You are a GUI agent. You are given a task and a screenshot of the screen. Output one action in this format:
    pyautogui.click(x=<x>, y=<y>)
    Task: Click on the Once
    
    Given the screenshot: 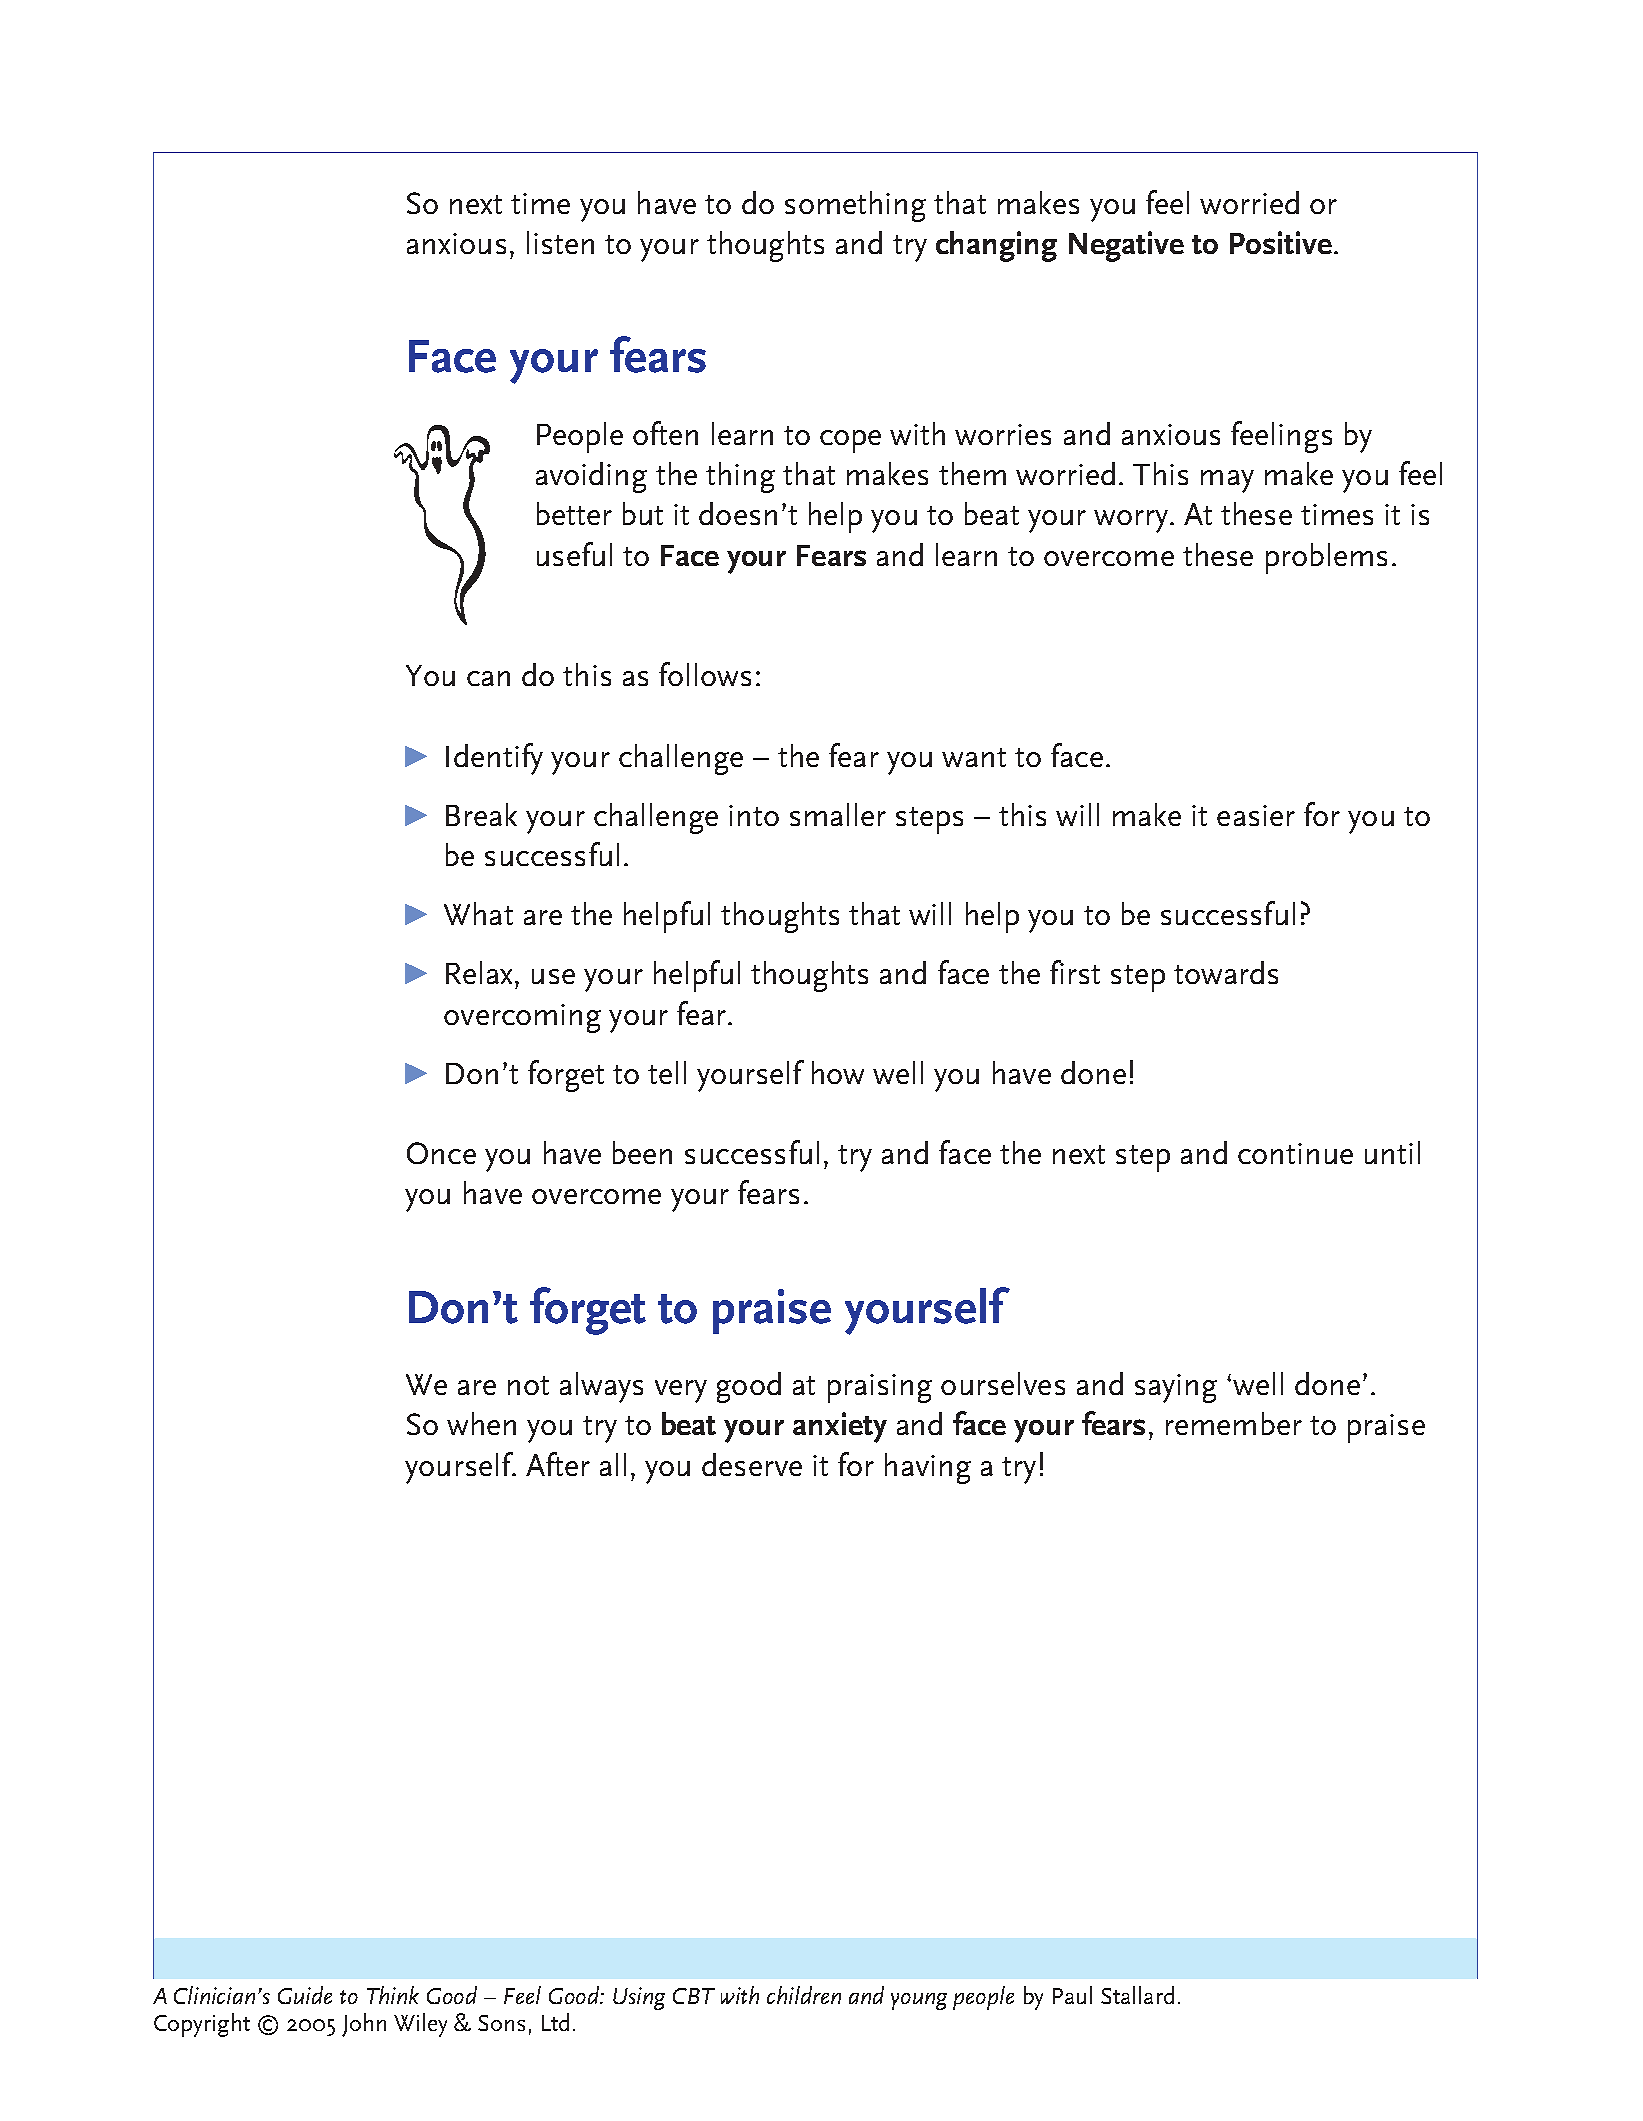 What is the action you would take?
    pyautogui.click(x=441, y=1153)
